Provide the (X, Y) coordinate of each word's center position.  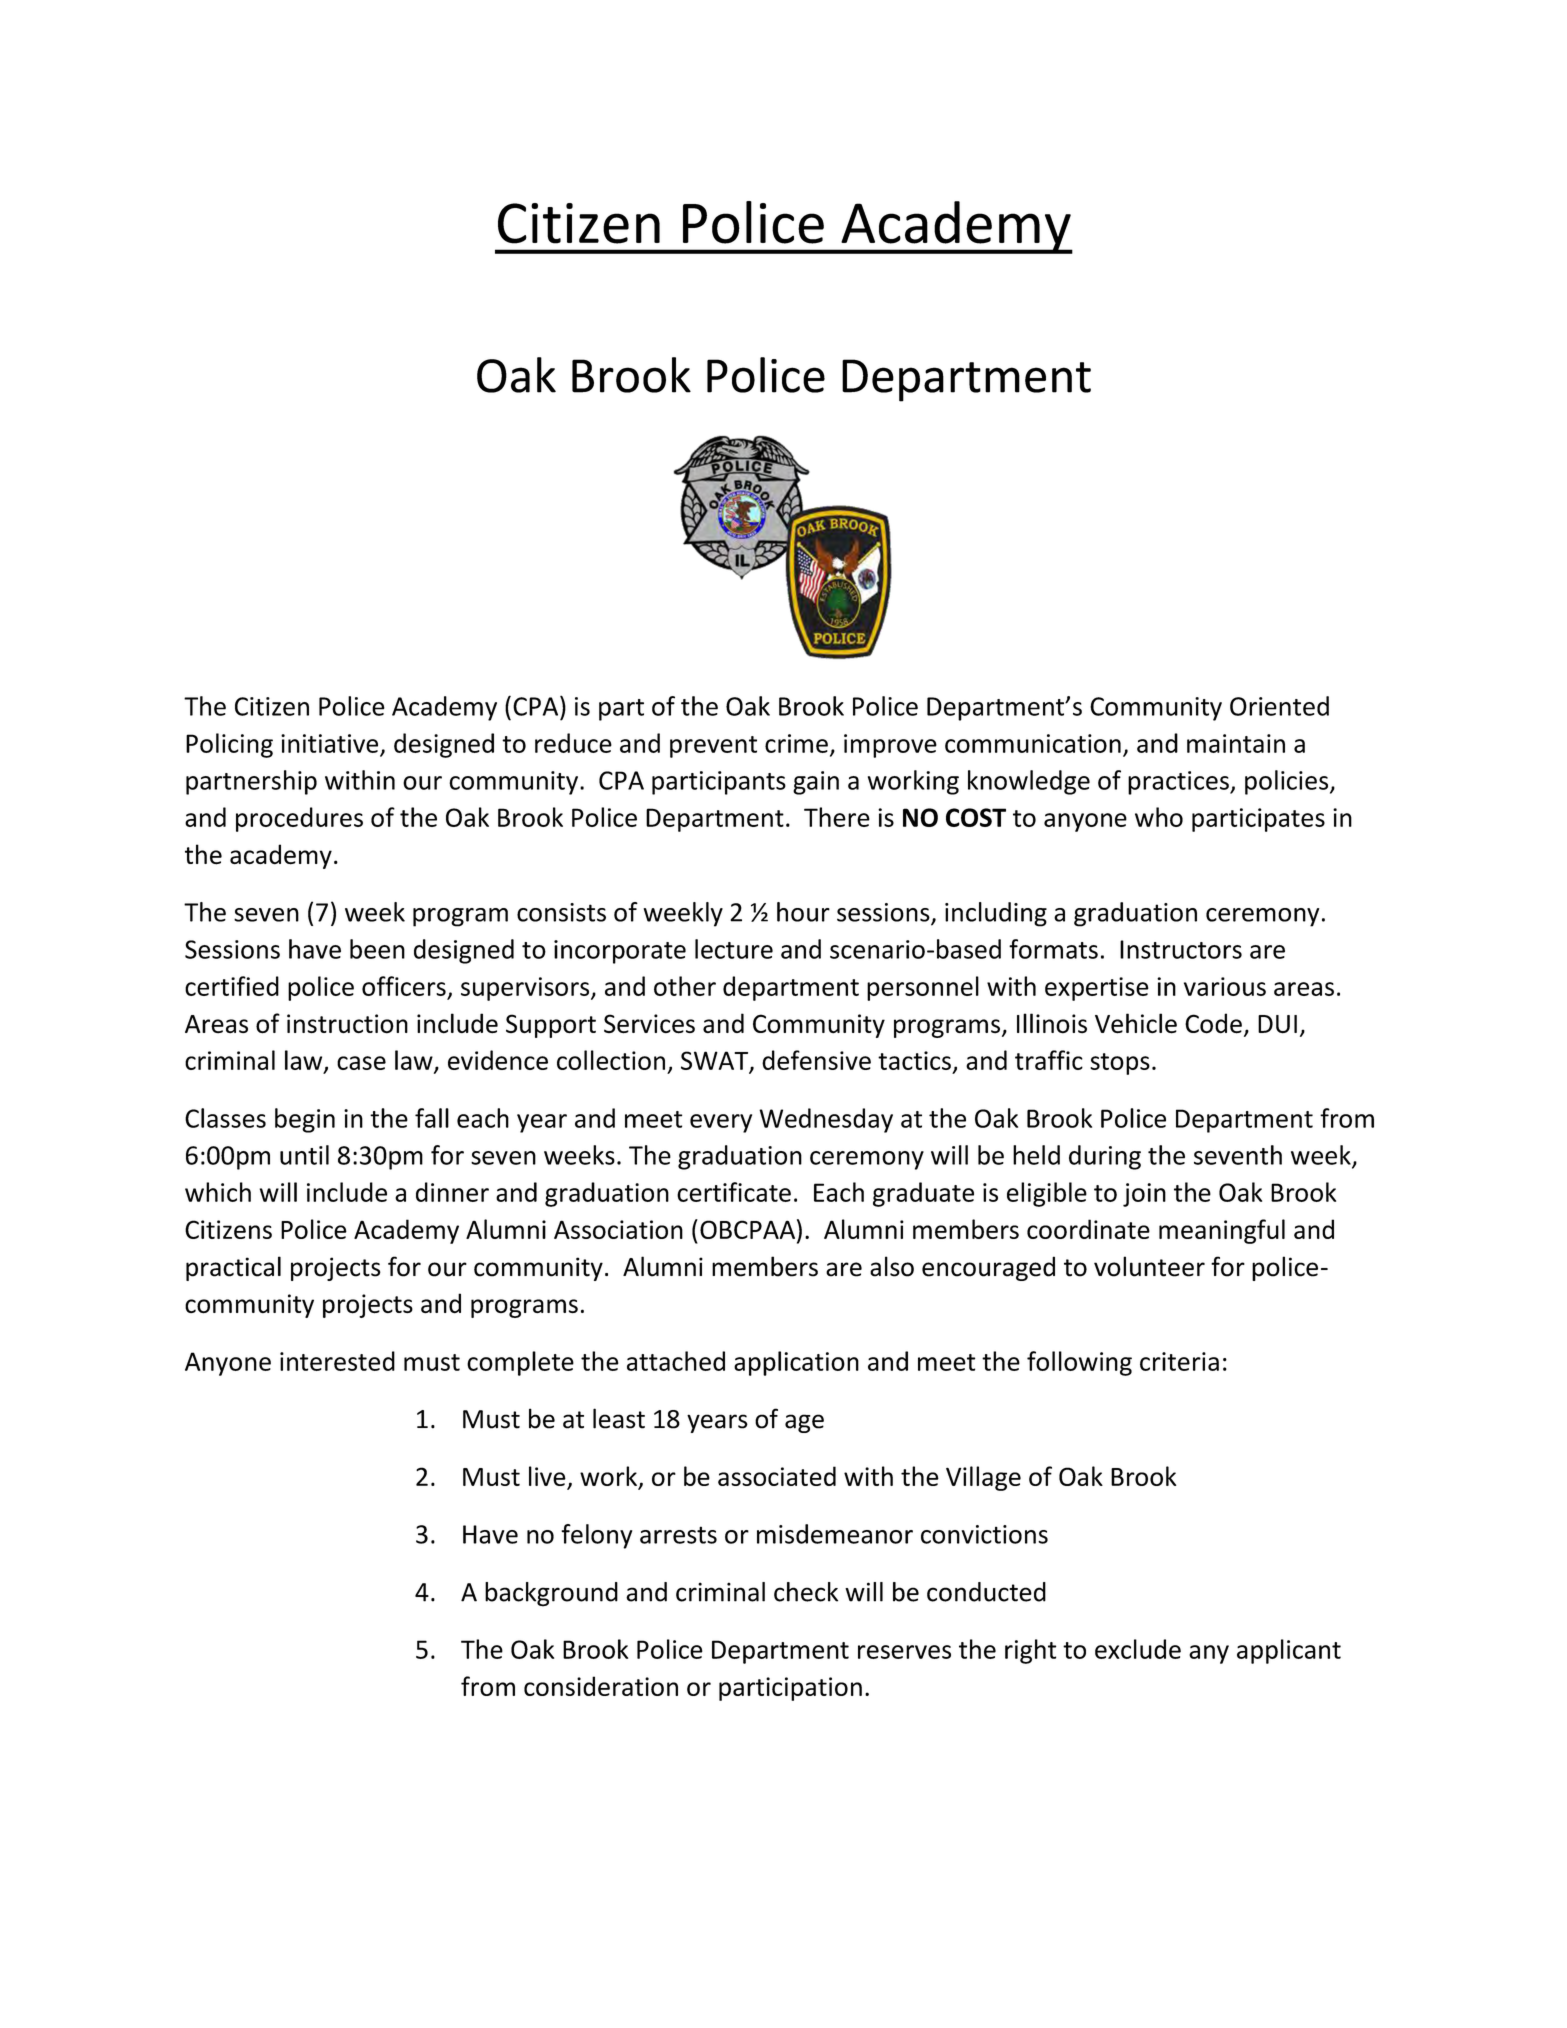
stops (1120, 1064)
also (892, 1266)
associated (777, 1476)
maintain (1236, 743)
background (551, 1594)
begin (305, 1120)
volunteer (1149, 1266)
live (548, 1477)
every (721, 1123)
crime (796, 743)
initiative (329, 743)
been (377, 949)
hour (803, 912)
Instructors (1181, 949)
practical (233, 1268)
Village (983, 1478)
